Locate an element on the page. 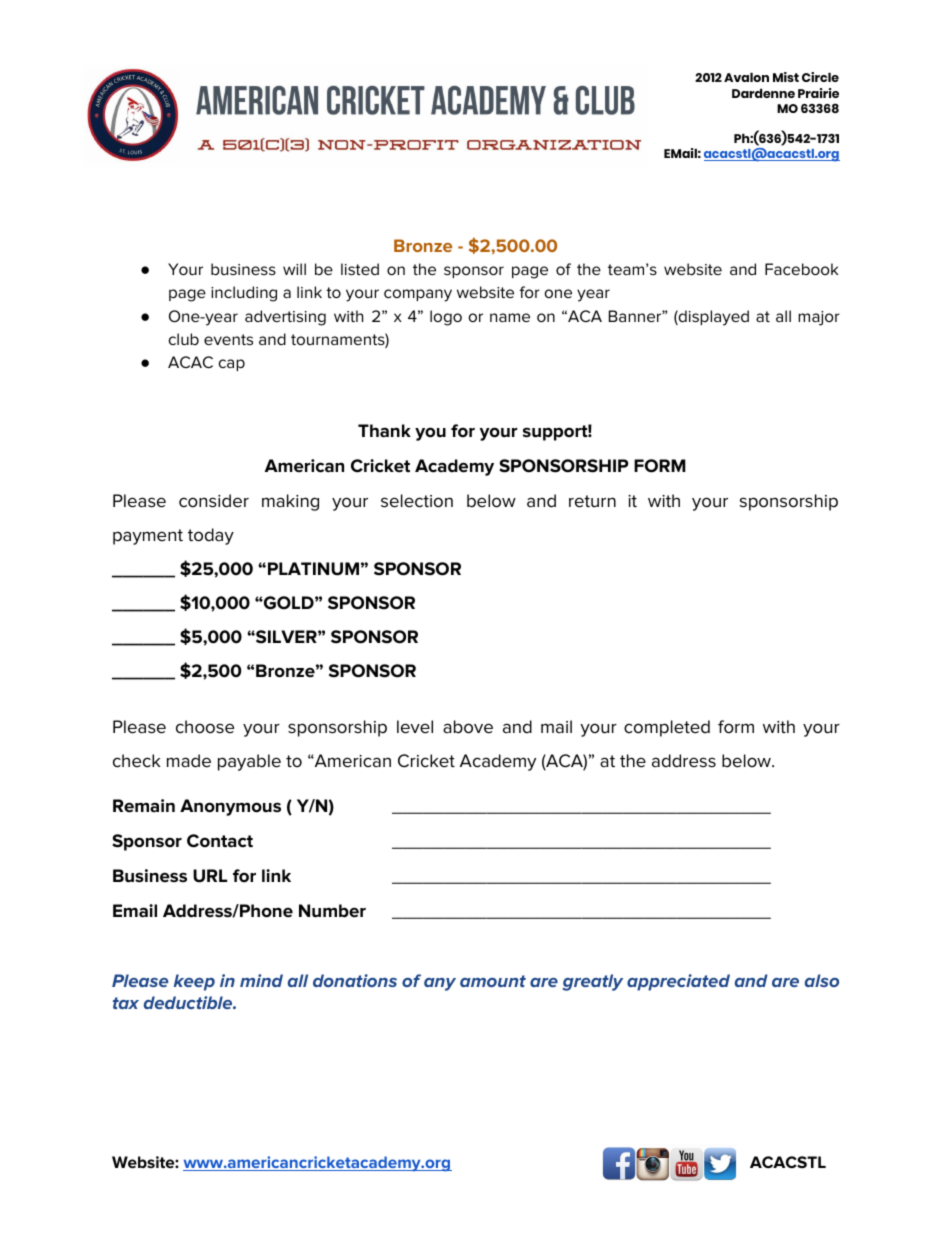  will is located at coordinates (294, 269).
